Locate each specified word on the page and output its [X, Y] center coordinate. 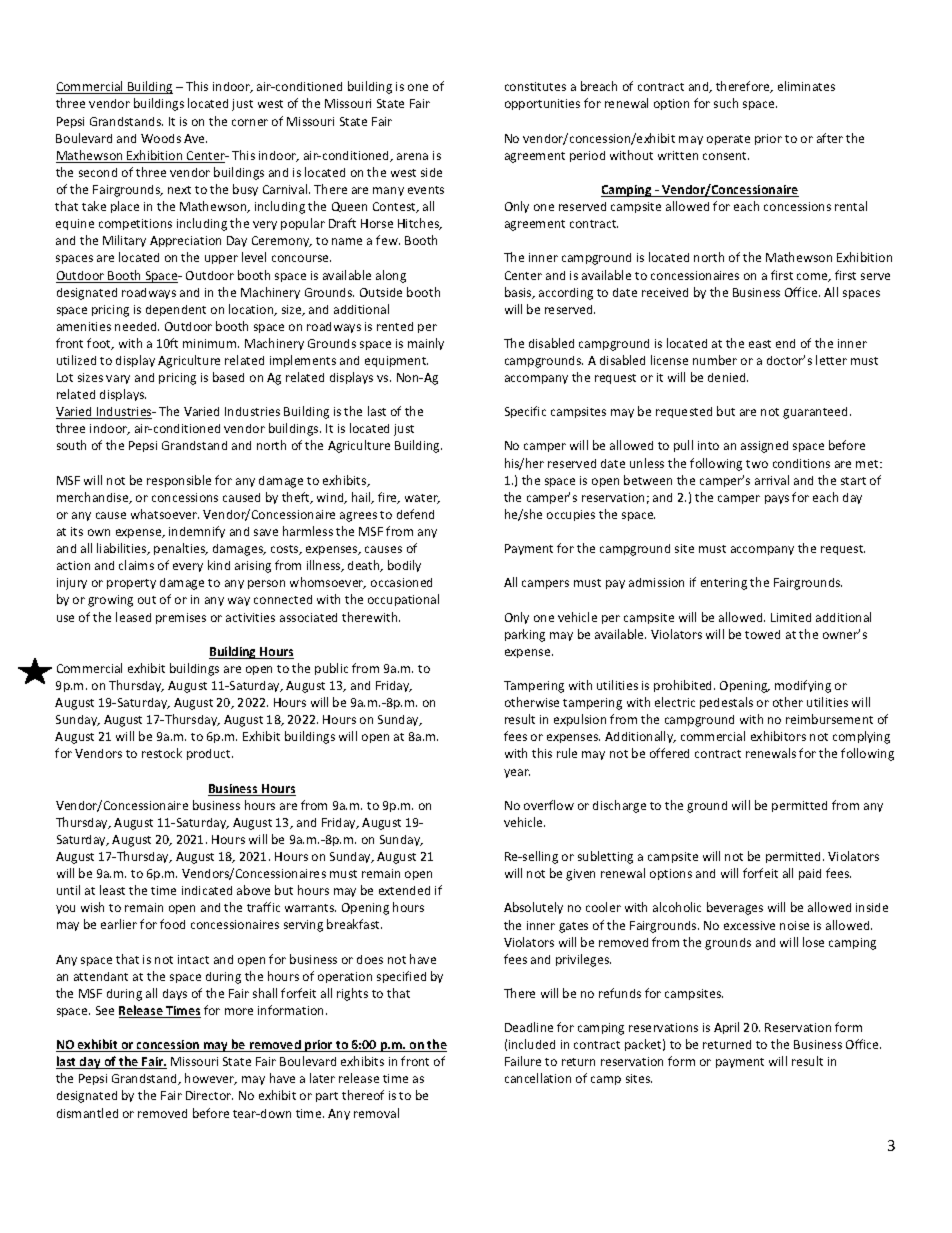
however [211, 1079]
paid [810, 874]
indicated [207, 890]
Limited [791, 617]
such [726, 103]
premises [181, 618]
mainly [426, 344]
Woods [161, 138]
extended [404, 890]
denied [728, 377]
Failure [523, 1061]
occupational [403, 600]
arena [412, 156]
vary [118, 379]
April [726, 1028]
